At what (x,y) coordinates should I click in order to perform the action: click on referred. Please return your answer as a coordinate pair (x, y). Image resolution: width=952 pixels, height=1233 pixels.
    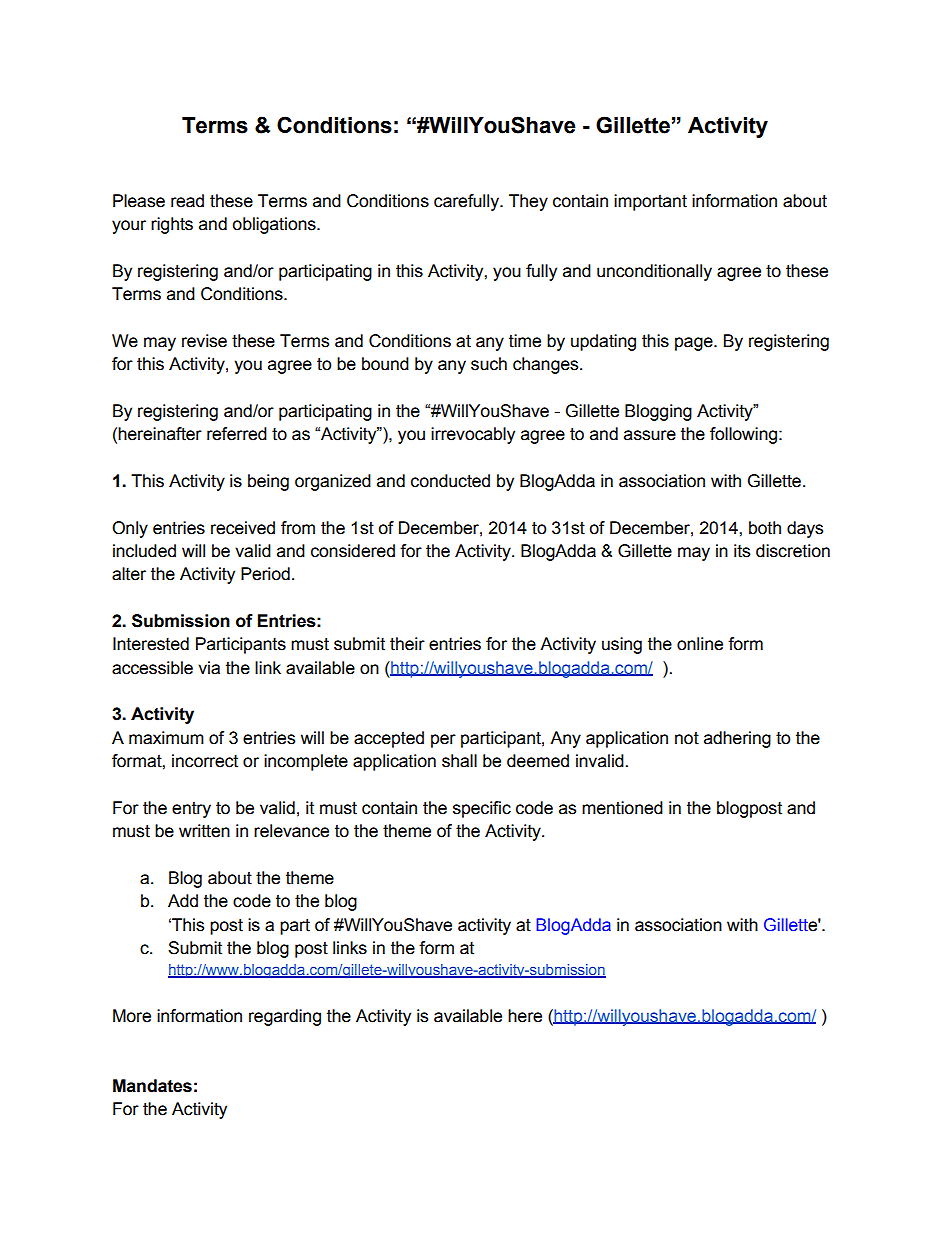
    Looking at the image, I should click on (237, 434).
